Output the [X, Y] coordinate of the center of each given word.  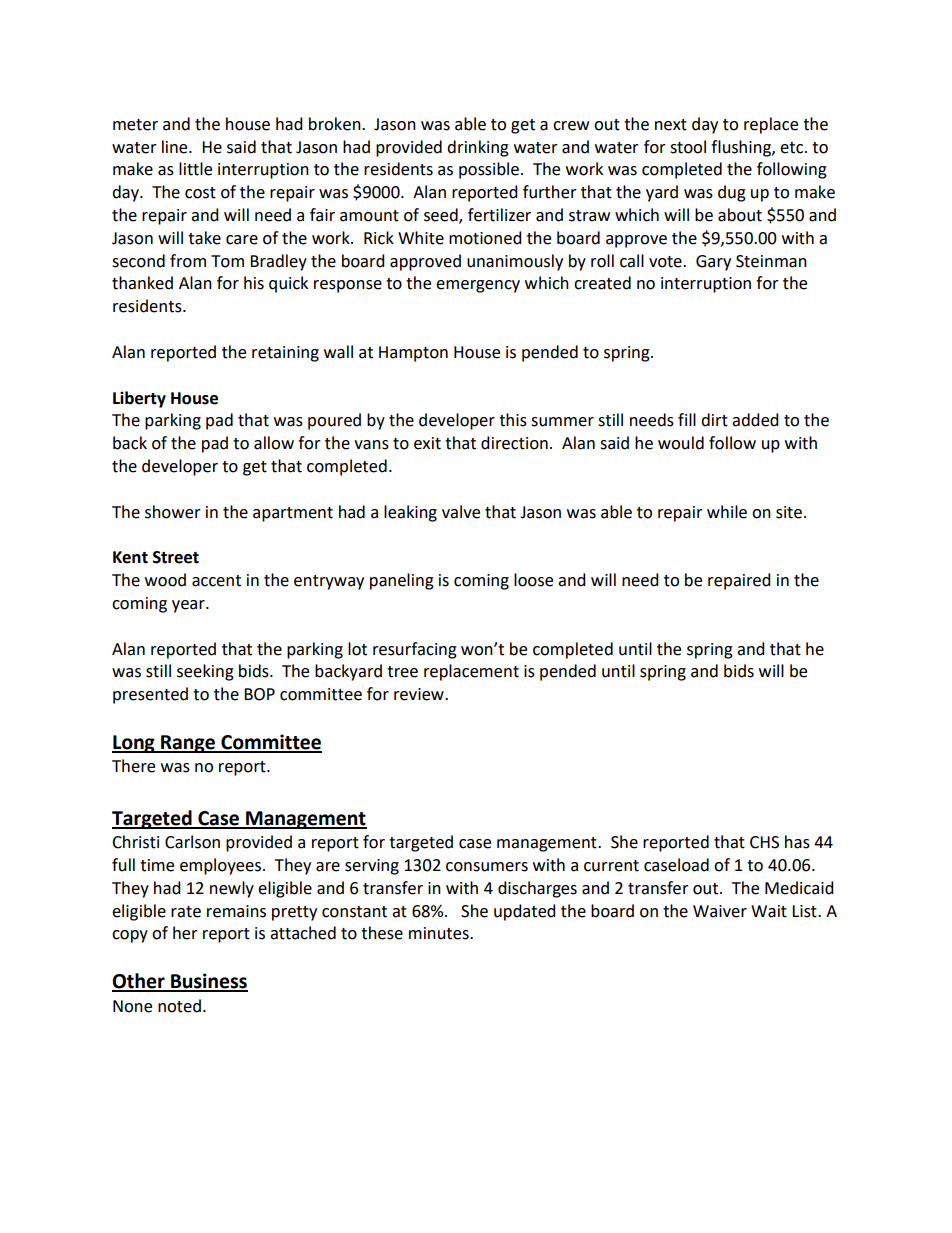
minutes [440, 933]
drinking [478, 148]
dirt [714, 420]
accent [216, 581]
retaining [285, 354]
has [797, 842]
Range [188, 744]
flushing [742, 148]
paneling [402, 581]
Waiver [720, 911]
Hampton [413, 354]
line [176, 147]
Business [208, 982]
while [727, 512]
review [420, 694]
